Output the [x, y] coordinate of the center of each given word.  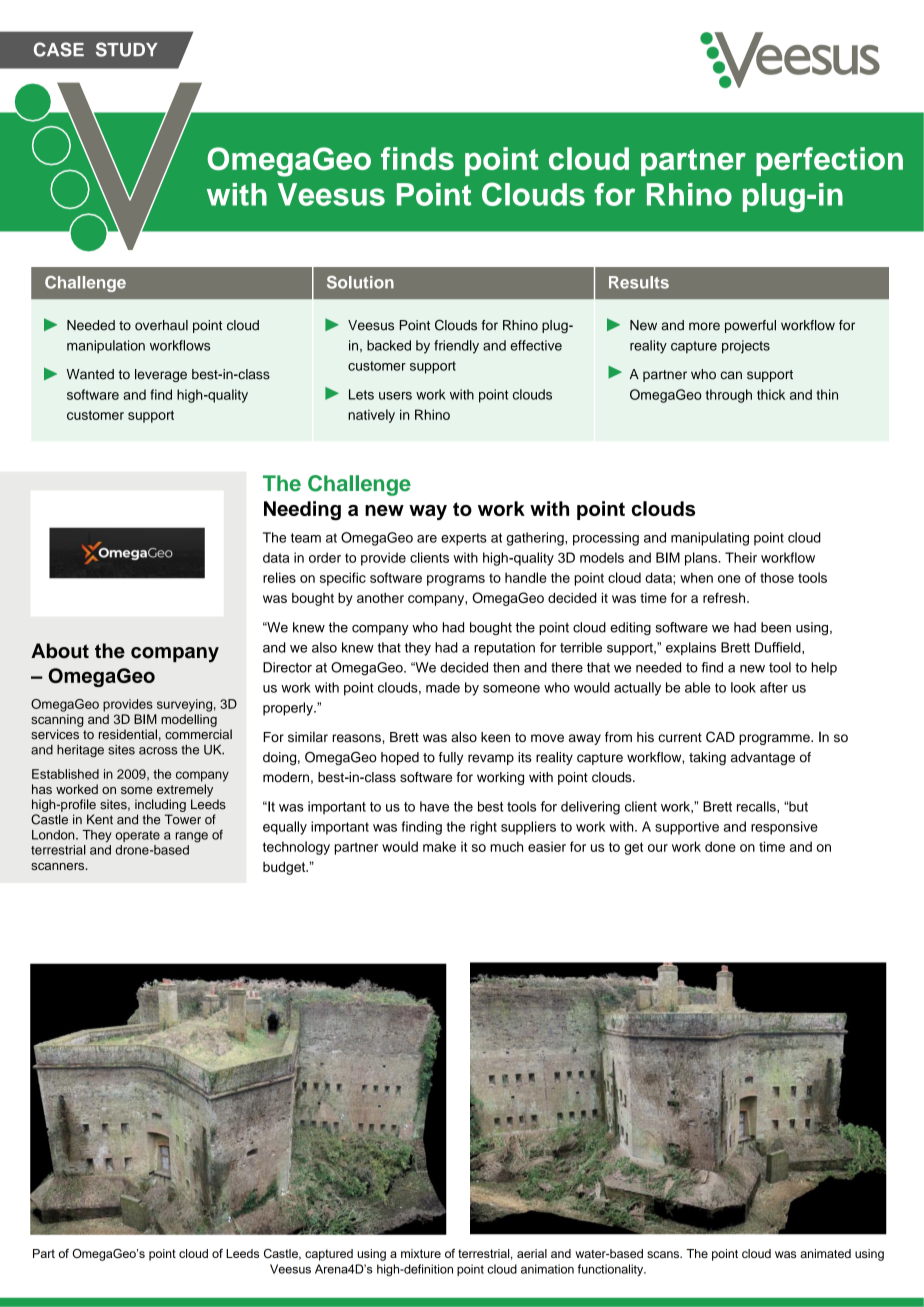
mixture [421, 1253]
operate [138, 836]
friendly [456, 347]
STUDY [127, 49]
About [60, 651]
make [439, 846]
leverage [161, 375]
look [743, 687]
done [720, 846]
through [729, 396]
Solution [360, 282]
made [443, 687]
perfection [829, 161]
